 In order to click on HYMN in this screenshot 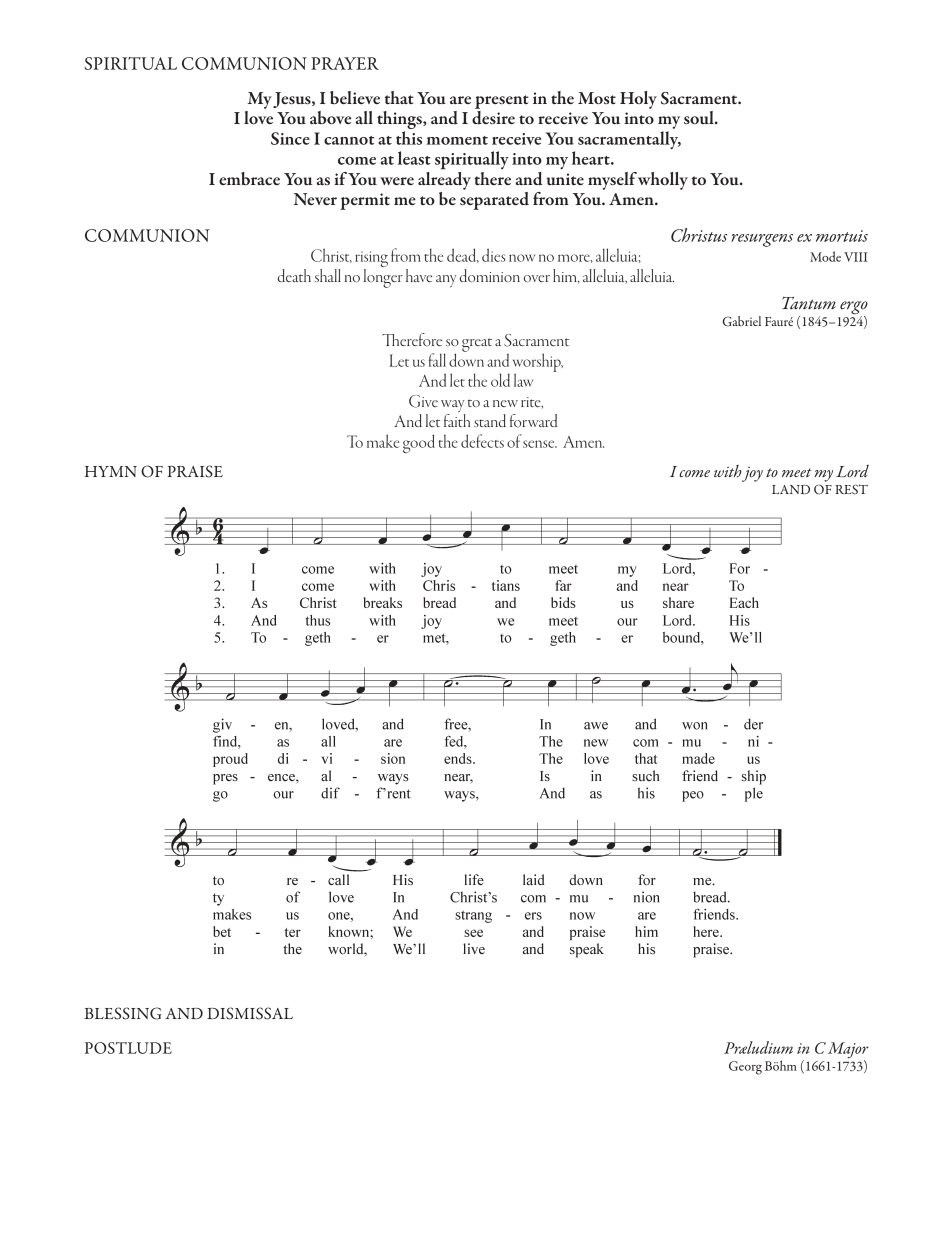, I will do `click(111, 471)`.
